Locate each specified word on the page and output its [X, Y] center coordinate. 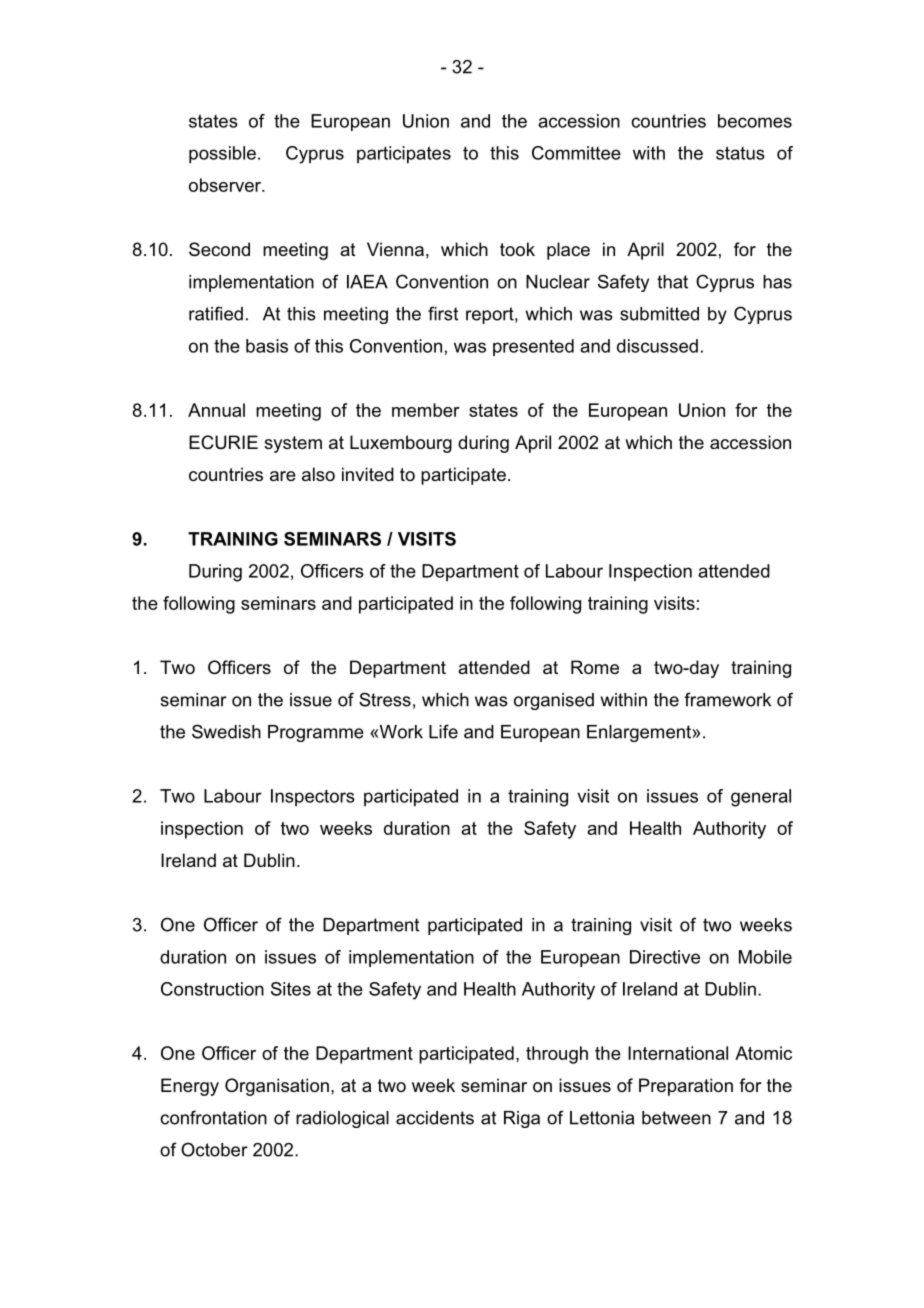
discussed [657, 346]
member [426, 410]
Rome [595, 667]
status [740, 153]
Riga [522, 1119]
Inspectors [313, 797]
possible [222, 155]
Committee [576, 153]
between [676, 1118]
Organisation [277, 1087]
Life [443, 731]
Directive [665, 957]
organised [554, 701]
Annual [216, 410]
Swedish [226, 731]
